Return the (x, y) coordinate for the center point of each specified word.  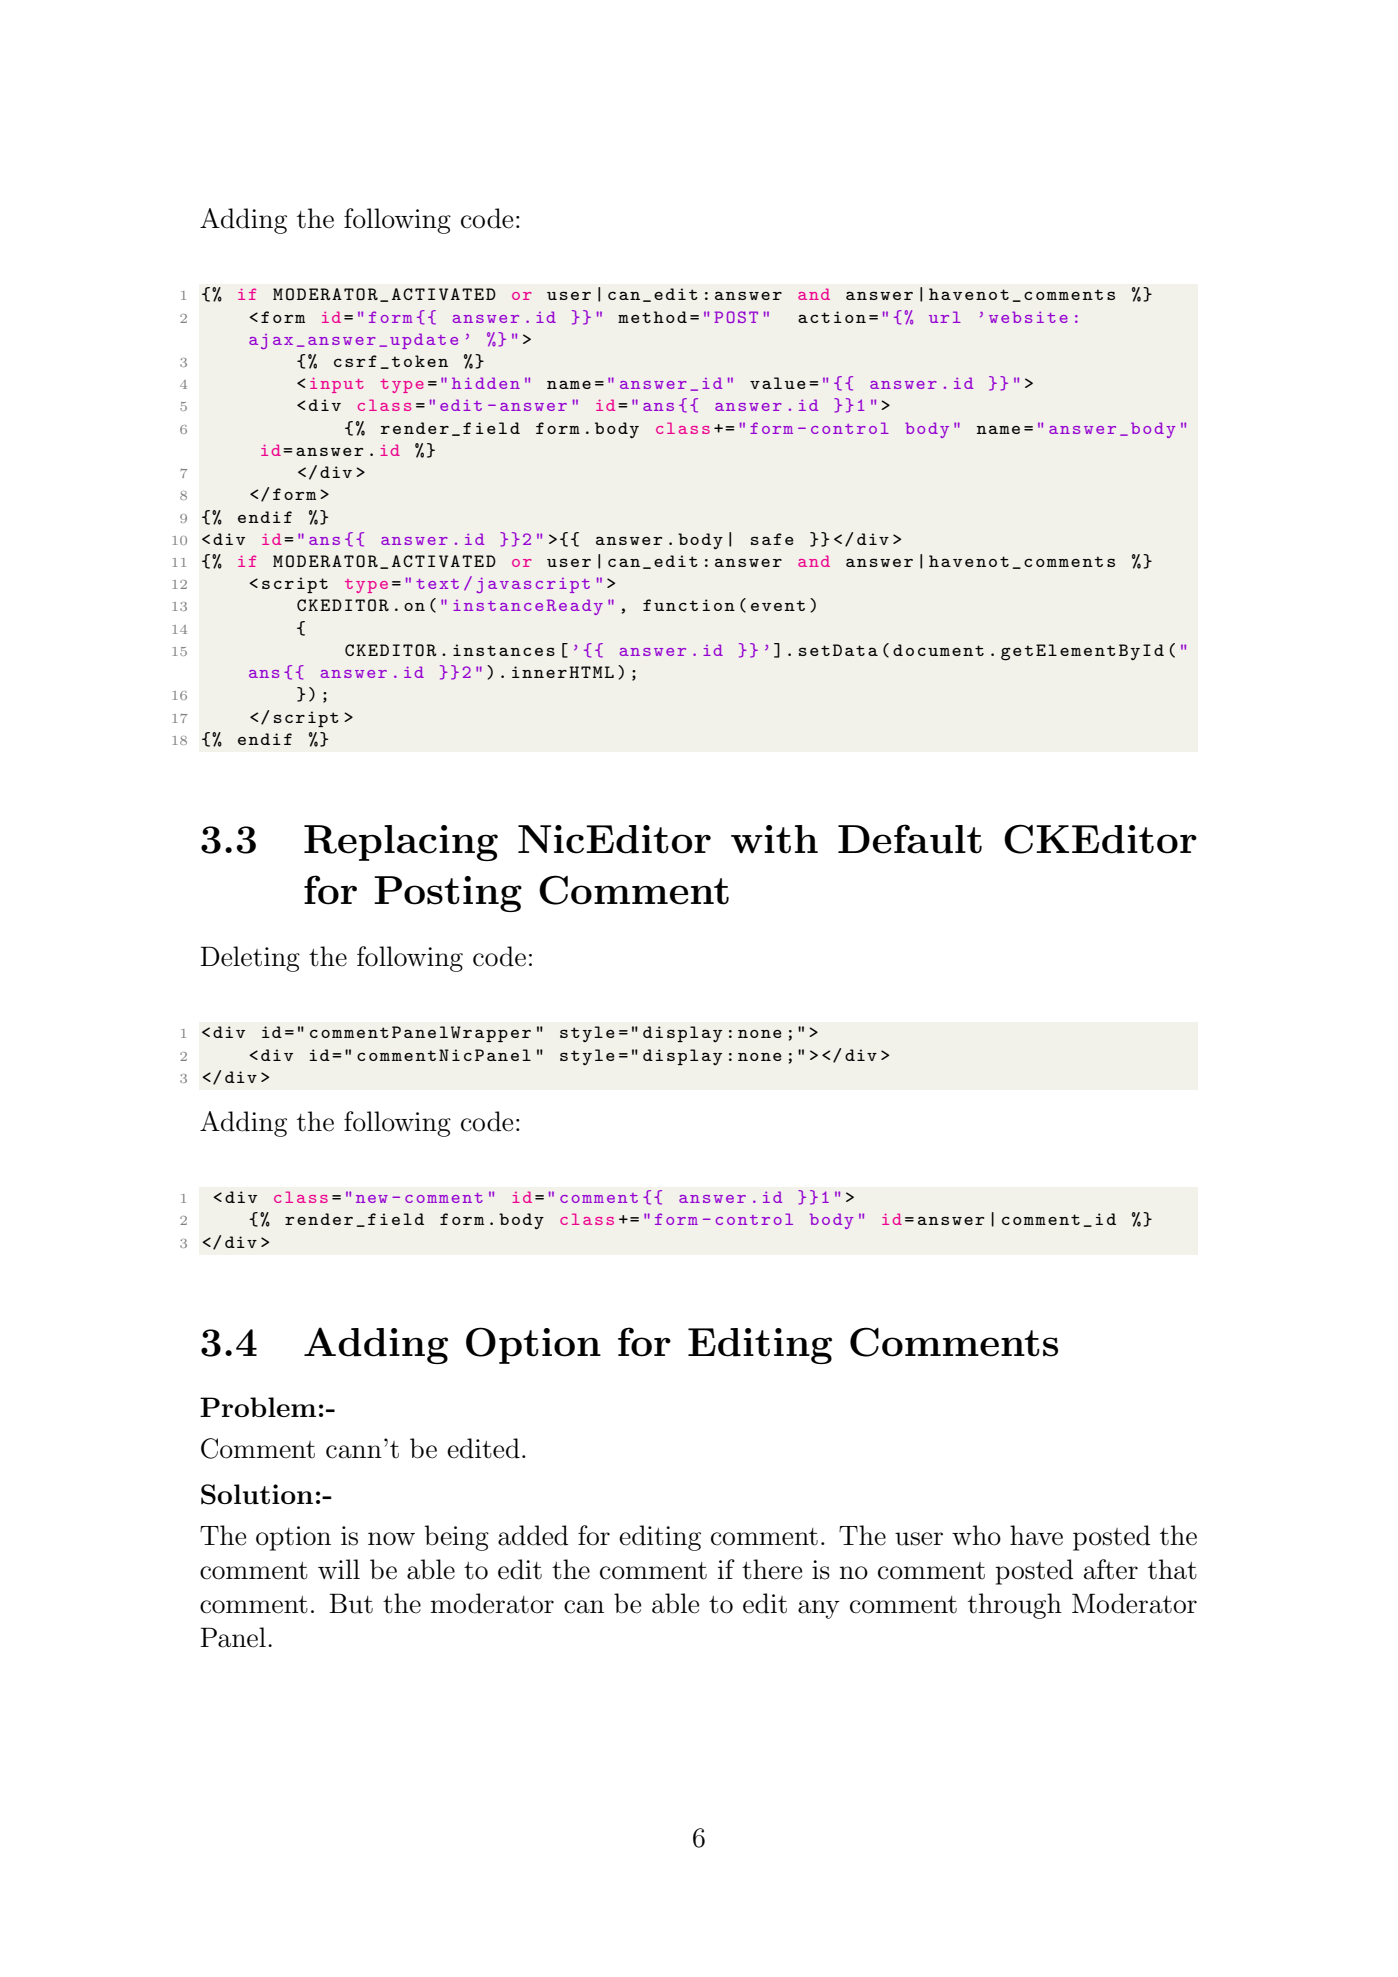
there (772, 1569)
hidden (486, 383)
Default (910, 839)
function (689, 605)
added (533, 1535)
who (976, 1535)
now (391, 1539)
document (938, 650)
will (339, 1569)
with (774, 839)
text (437, 584)
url (945, 317)
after (1111, 1569)
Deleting (250, 959)
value (778, 383)
